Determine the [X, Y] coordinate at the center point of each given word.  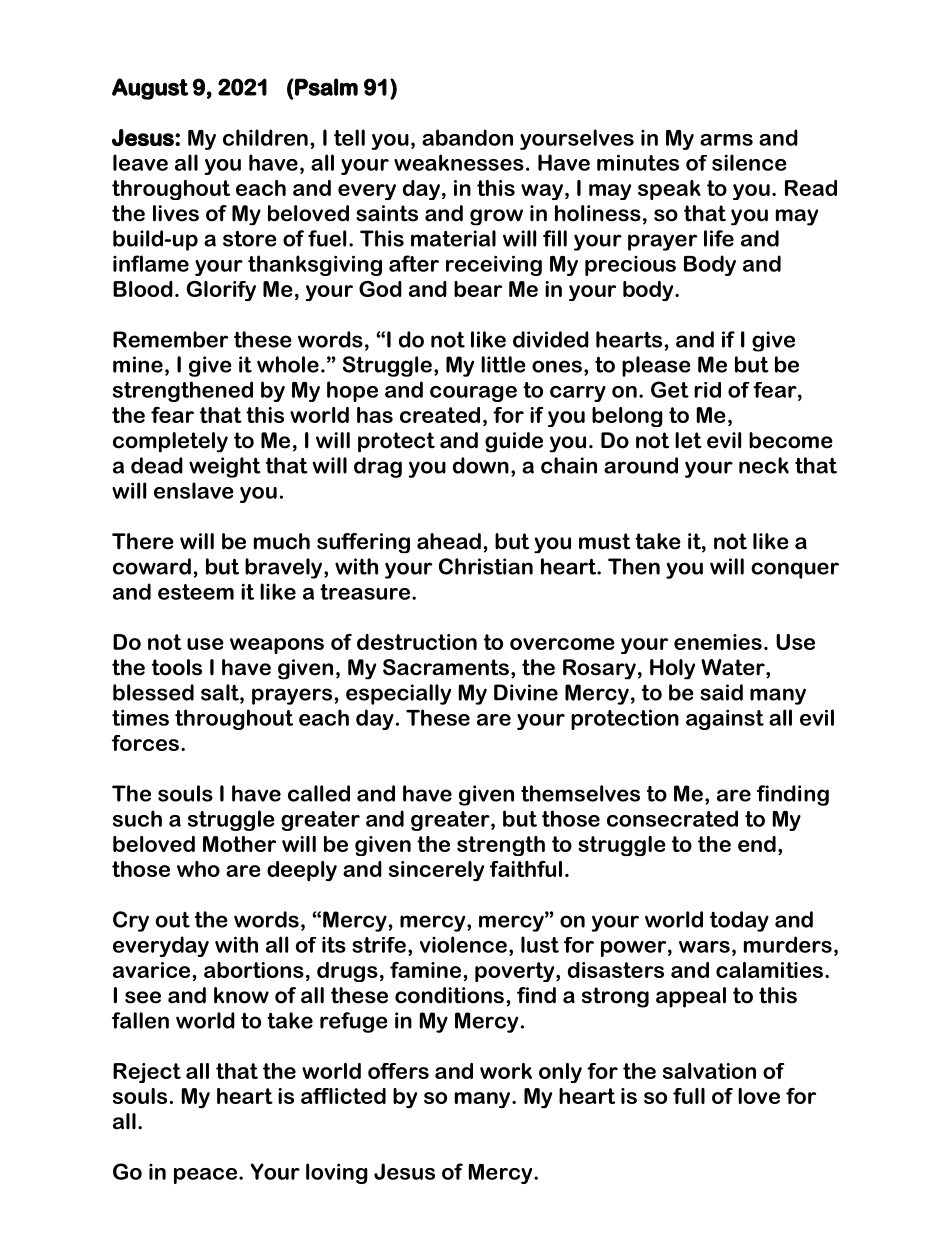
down [481, 465]
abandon [467, 137]
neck [764, 465]
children [265, 137]
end [757, 844]
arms [726, 140]
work [506, 1071]
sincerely [436, 871]
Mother [239, 844]
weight [225, 467]
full [689, 1096]
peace [205, 1176]
